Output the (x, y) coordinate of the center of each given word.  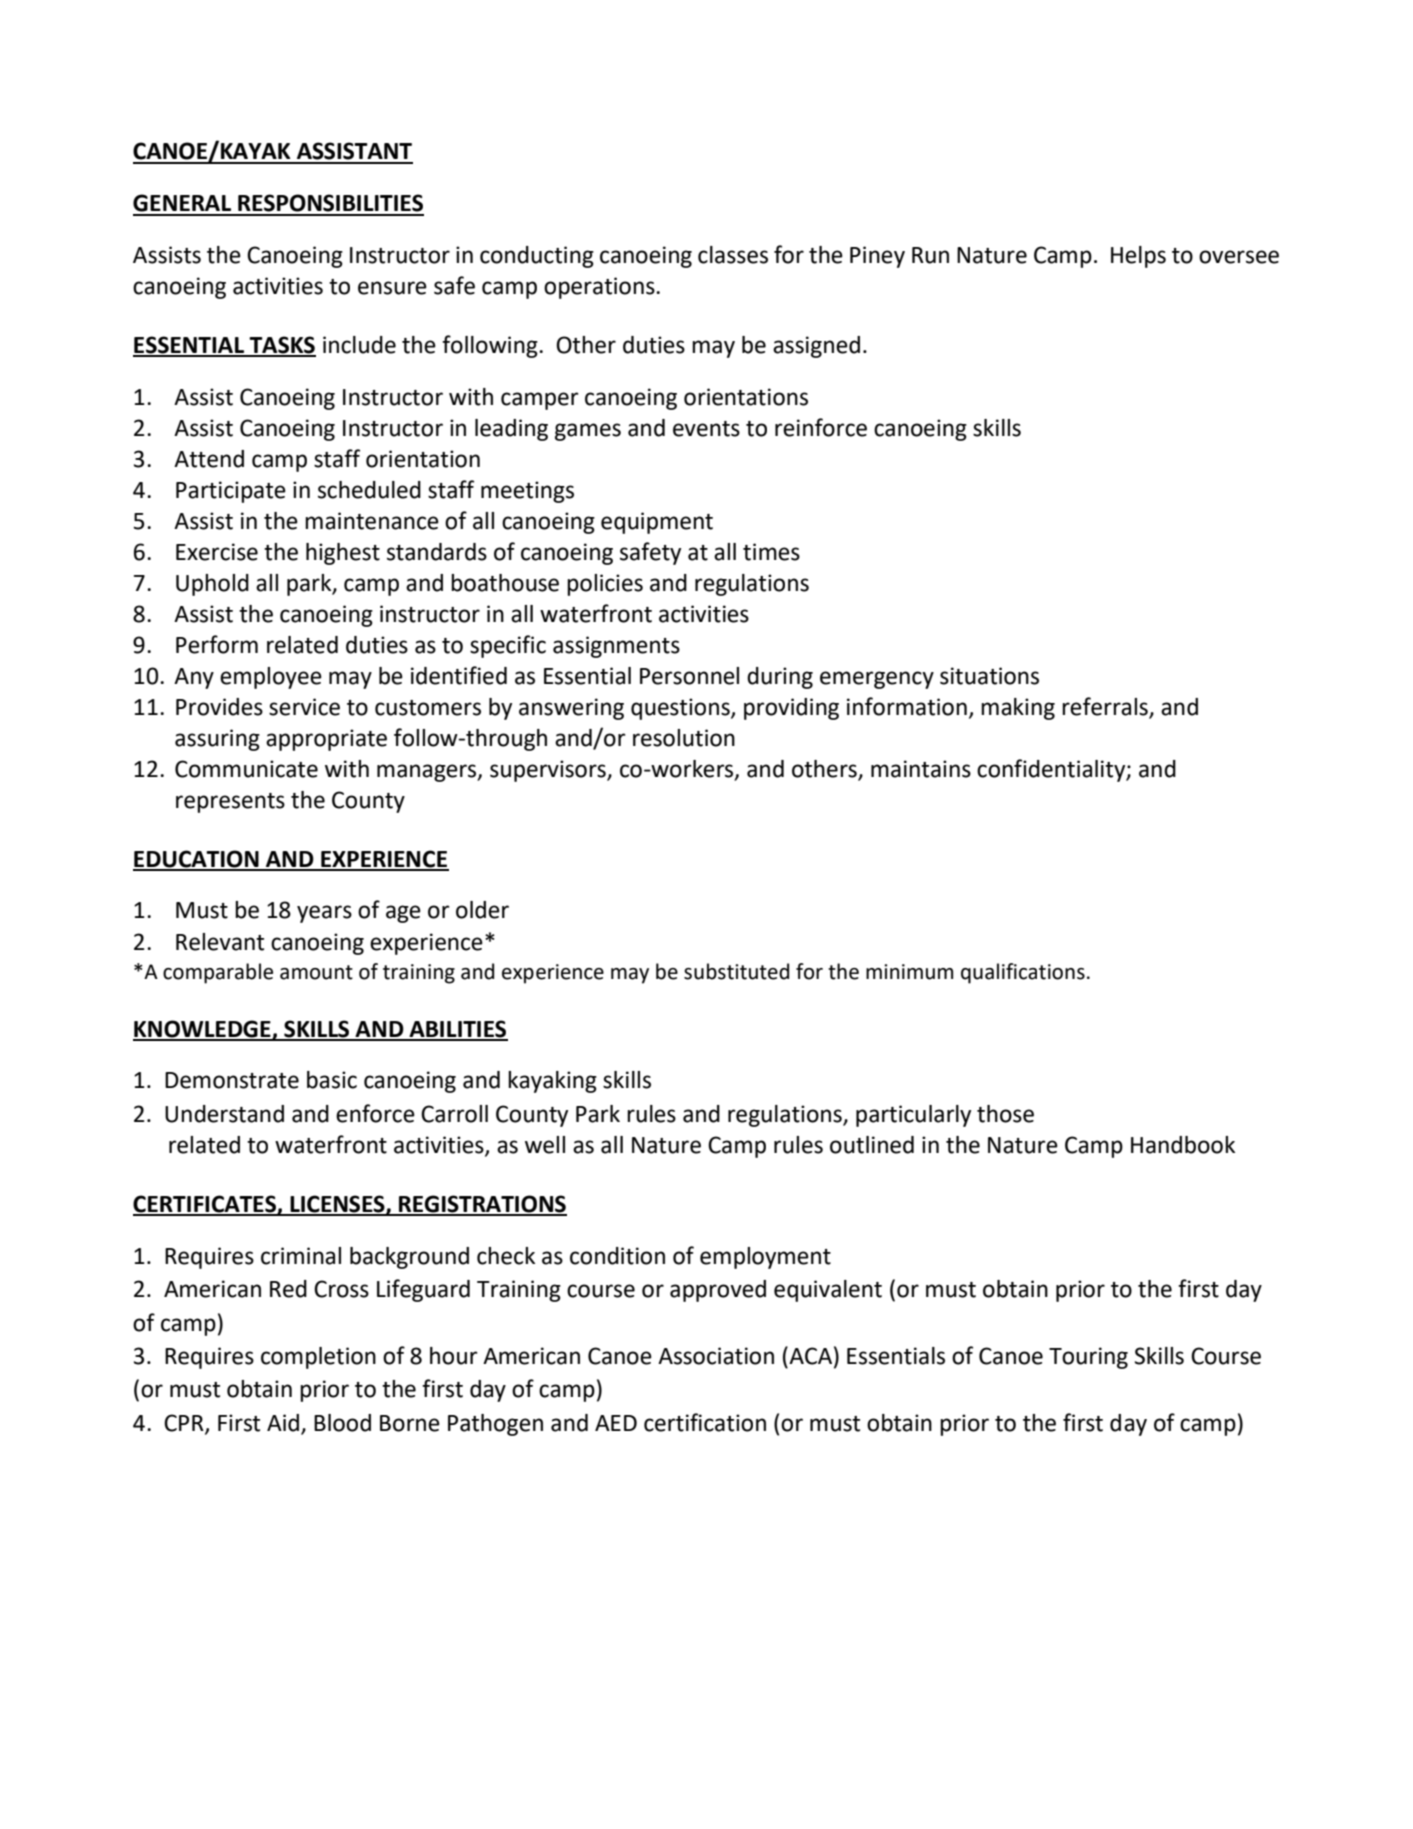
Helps (1138, 257)
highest (343, 554)
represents (230, 803)
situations (989, 676)
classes (733, 255)
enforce (375, 1113)
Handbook (1183, 1145)
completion (318, 1358)
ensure (392, 288)
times (771, 552)
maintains (921, 769)
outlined (872, 1145)
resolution (684, 738)
